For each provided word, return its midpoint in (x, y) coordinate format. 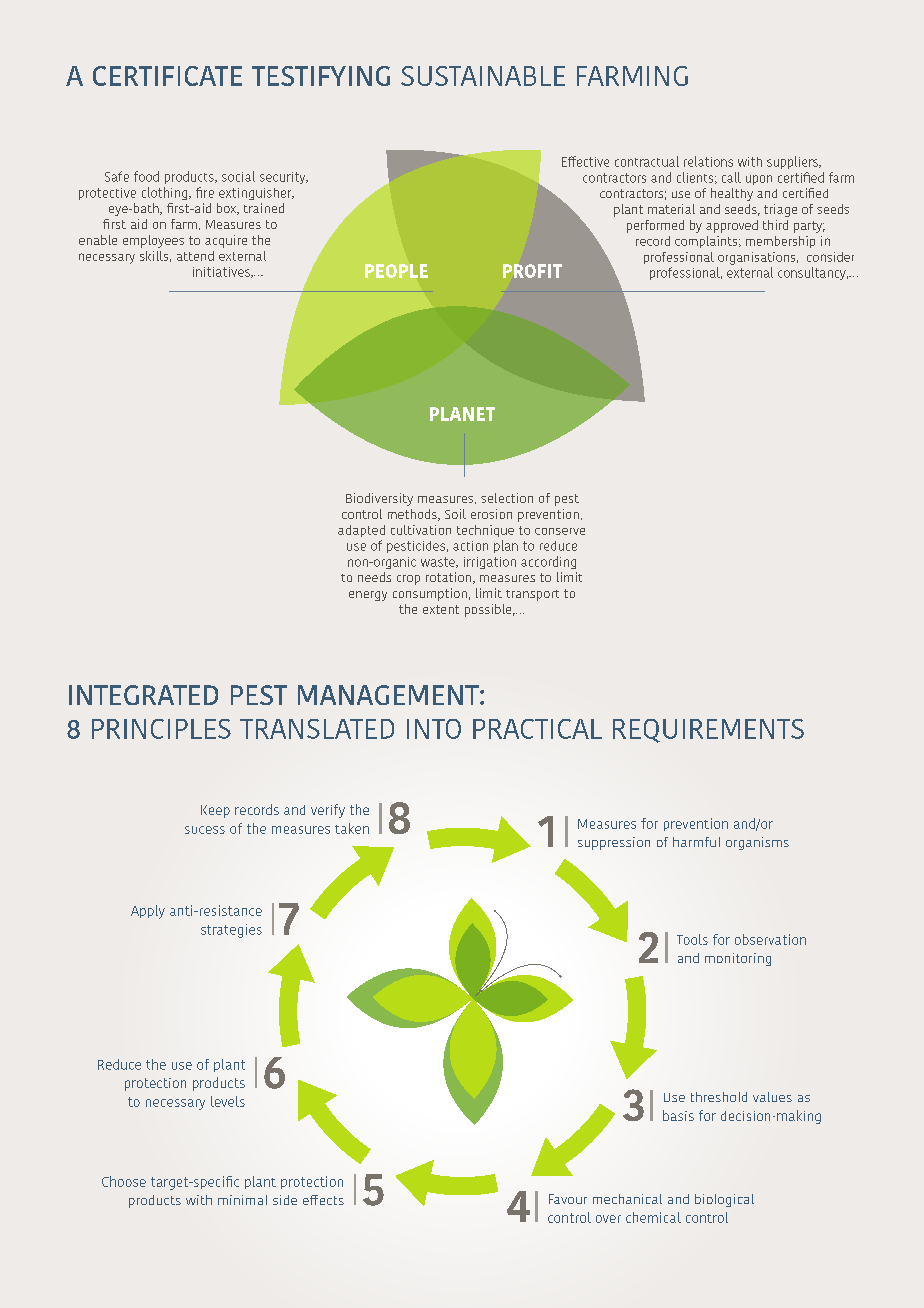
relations (708, 161)
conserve (560, 531)
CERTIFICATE (167, 76)
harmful (696, 842)
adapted (361, 531)
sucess (205, 830)
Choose (124, 1181)
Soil (455, 514)
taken (352, 828)
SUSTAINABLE (483, 76)
